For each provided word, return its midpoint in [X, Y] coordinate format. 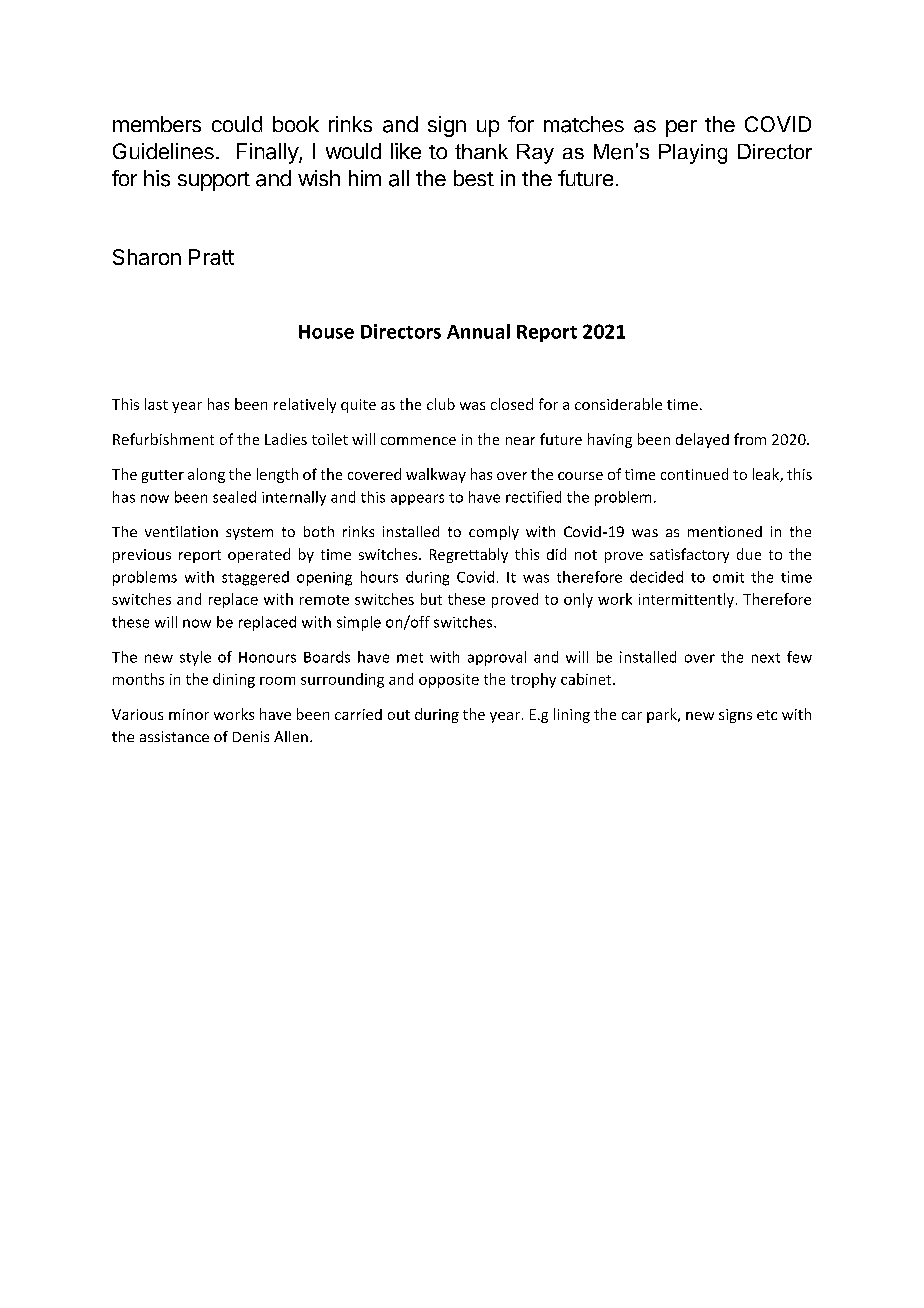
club [441, 404]
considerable [618, 404]
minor [189, 714]
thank [481, 151]
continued [694, 474]
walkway [436, 475]
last [156, 404]
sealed [234, 497]
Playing [693, 154]
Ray [535, 154]
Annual [478, 331]
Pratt [211, 257]
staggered [255, 578]
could [237, 124]
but [431, 599]
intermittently [686, 600]
